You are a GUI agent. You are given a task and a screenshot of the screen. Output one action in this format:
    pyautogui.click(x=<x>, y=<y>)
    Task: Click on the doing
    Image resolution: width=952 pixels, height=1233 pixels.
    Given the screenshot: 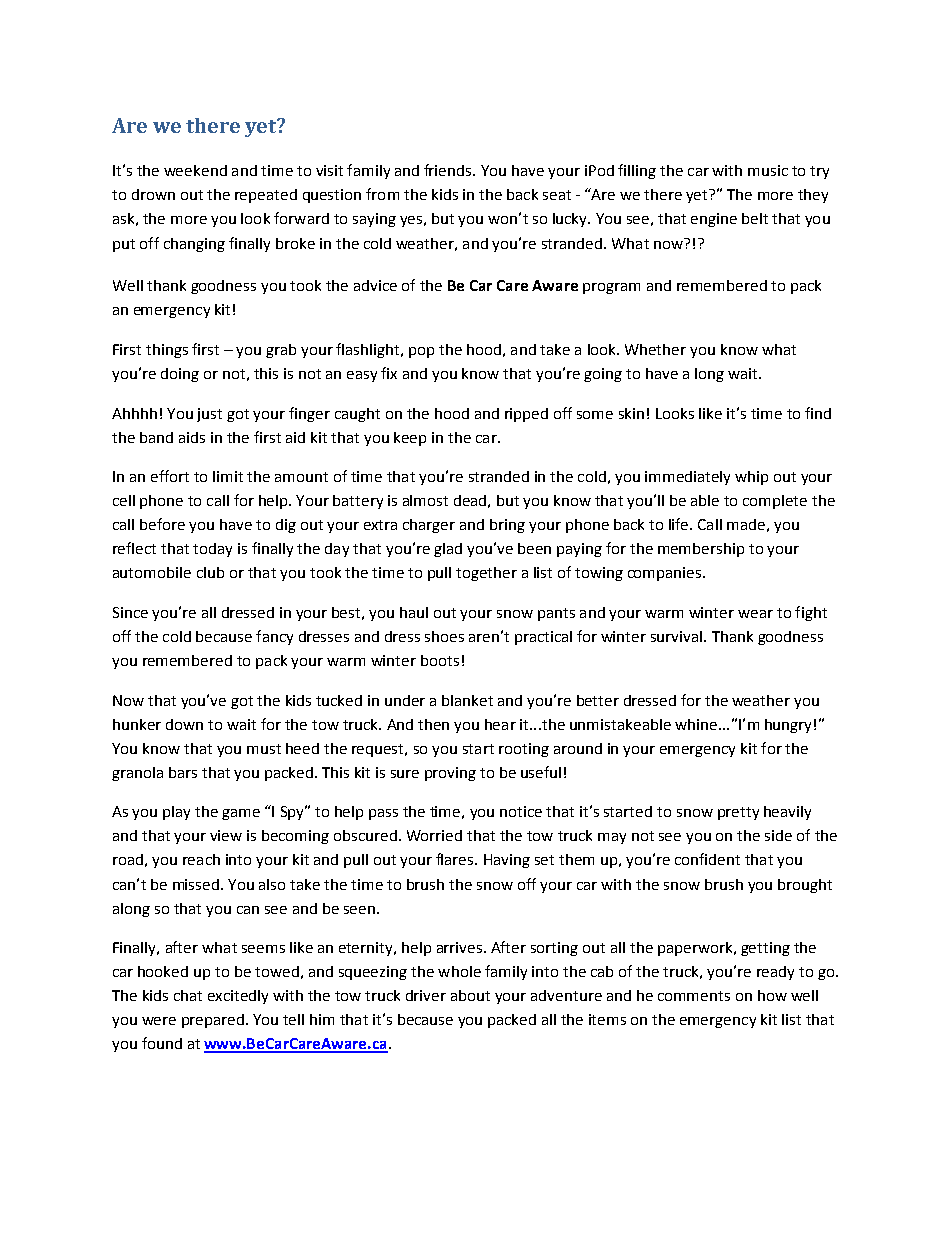 What is the action you would take?
    pyautogui.click(x=180, y=375)
